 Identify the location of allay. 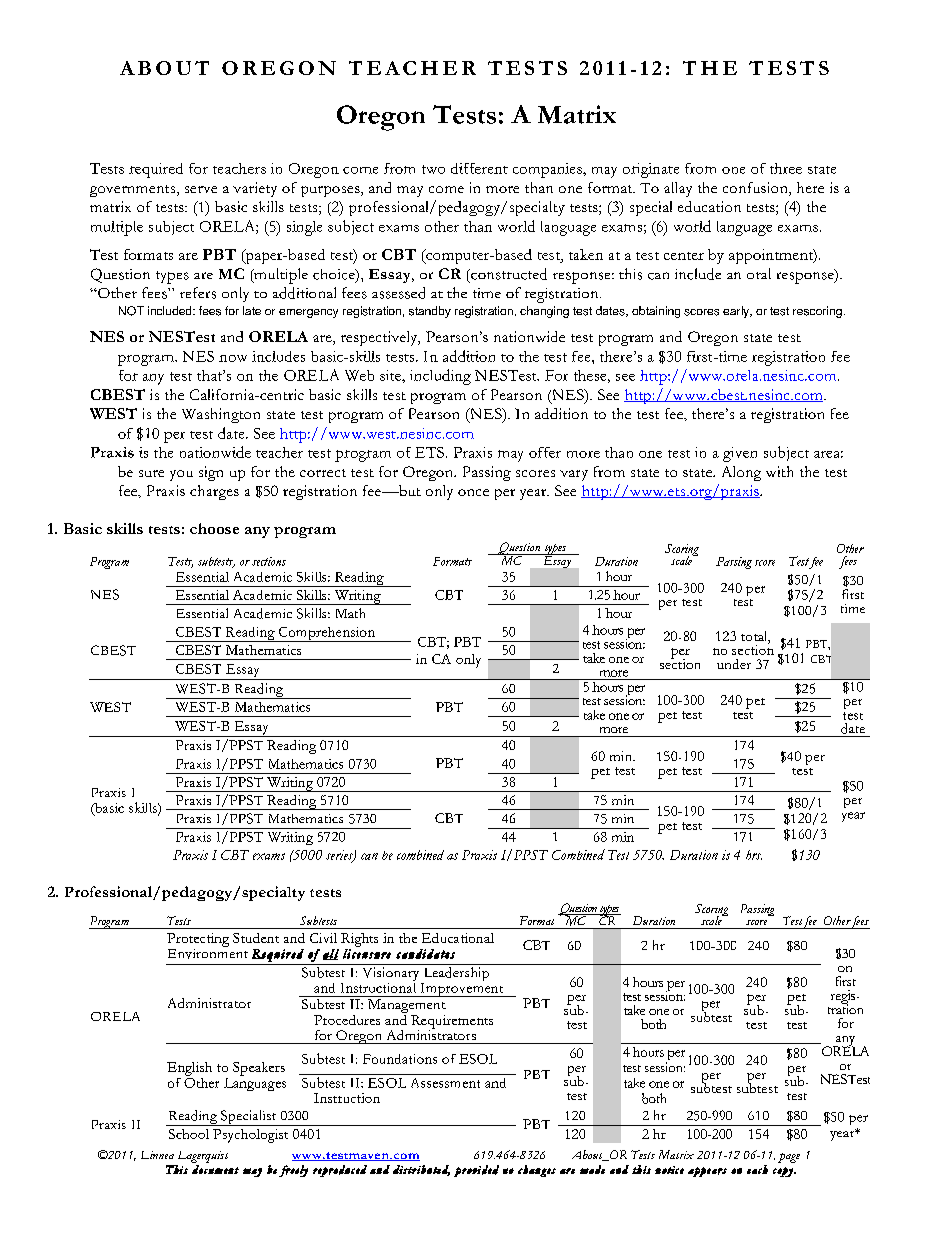
(678, 189).
